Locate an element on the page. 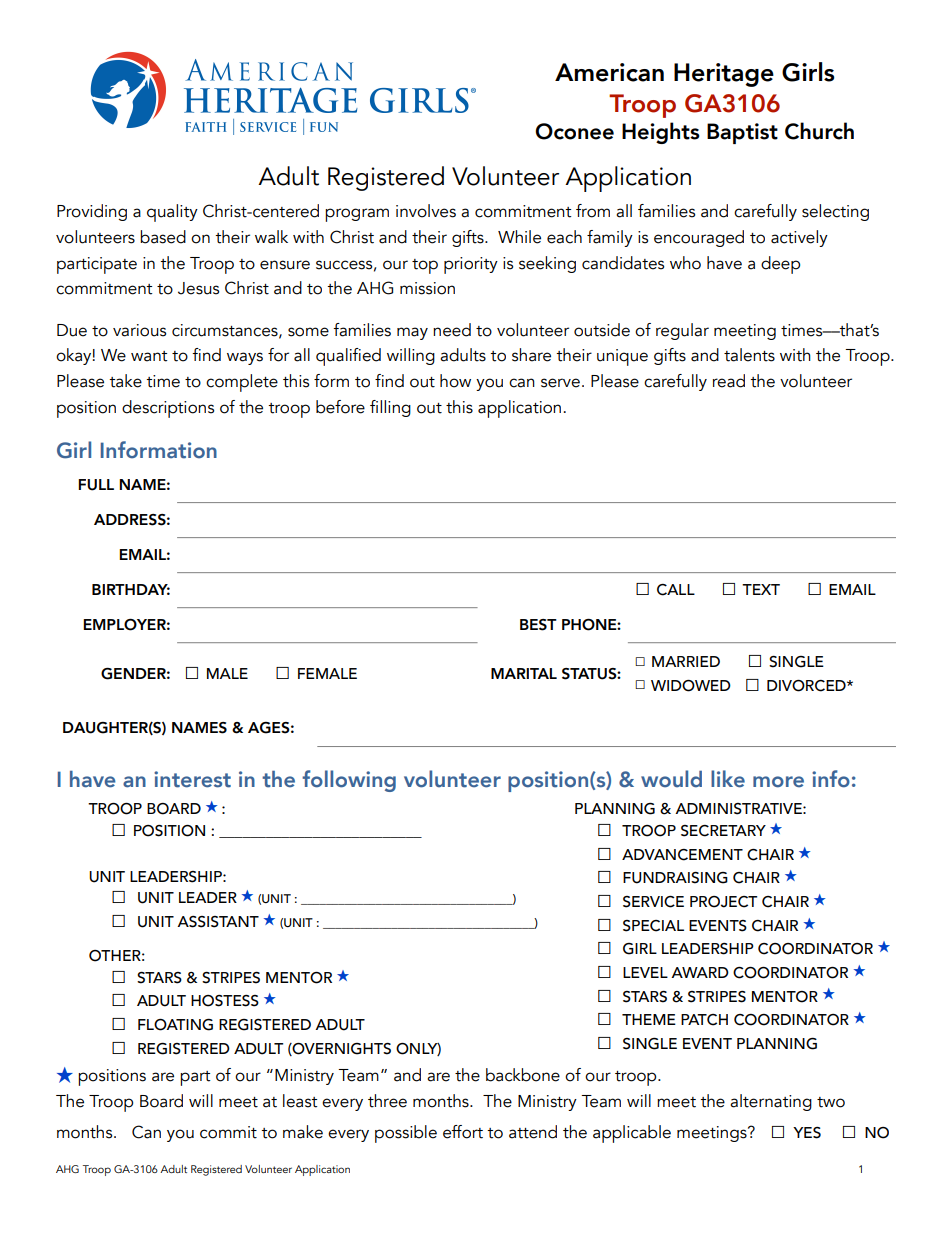 This image has height=1233, width=952. read is located at coordinates (729, 381).
